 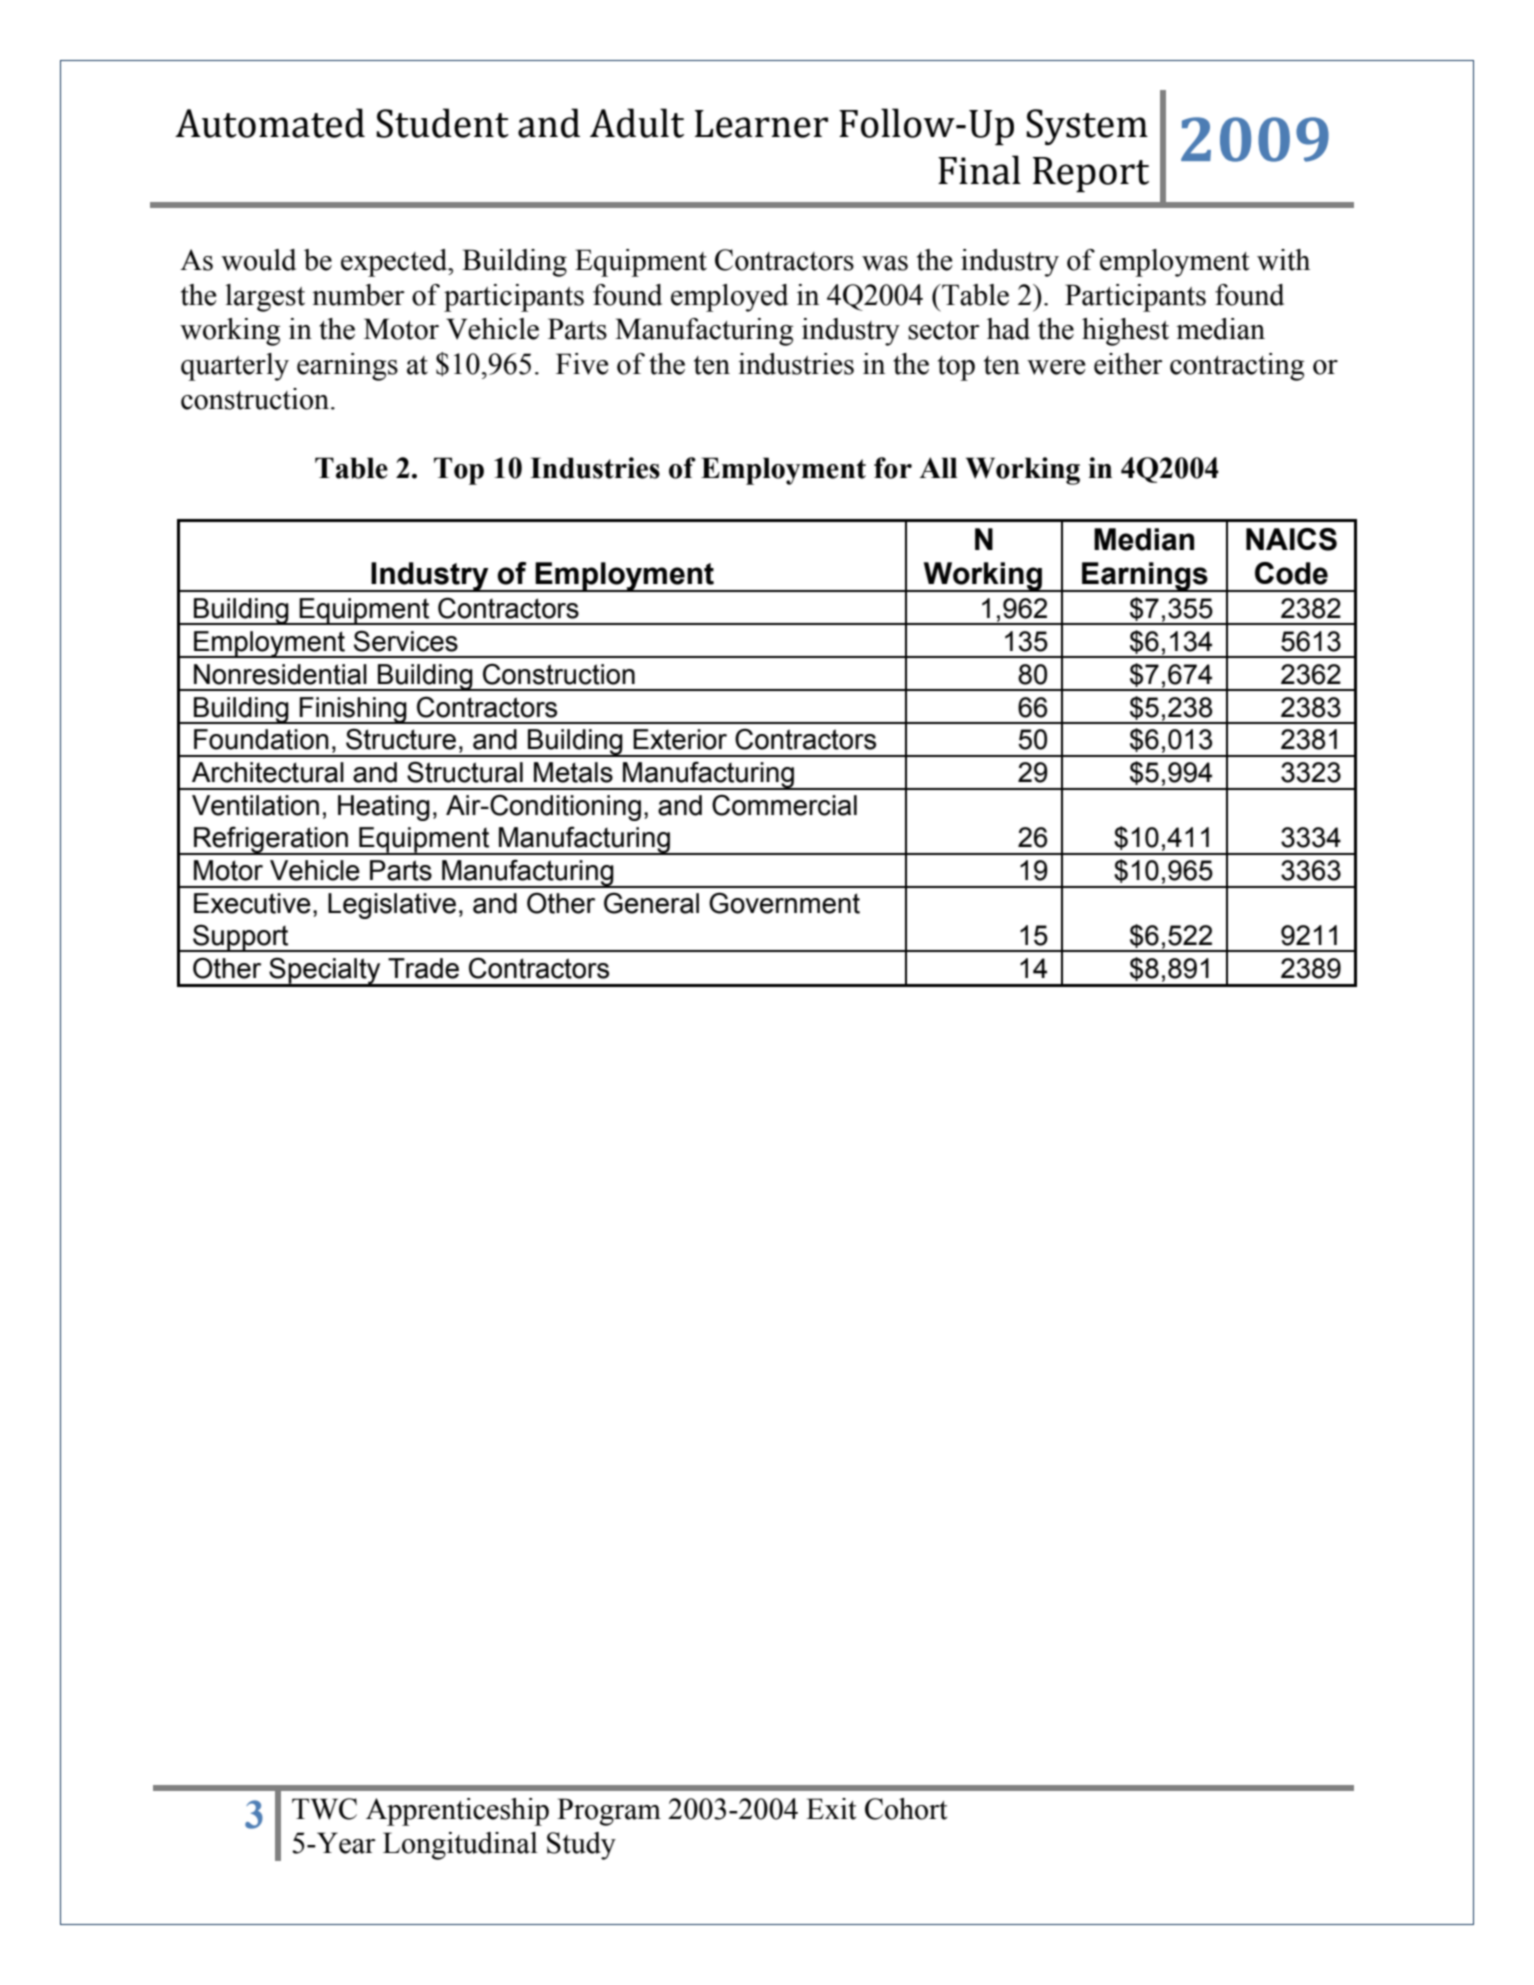 What do you see at coordinates (784, 805) in the image?
I see `Commercial` at bounding box center [784, 805].
